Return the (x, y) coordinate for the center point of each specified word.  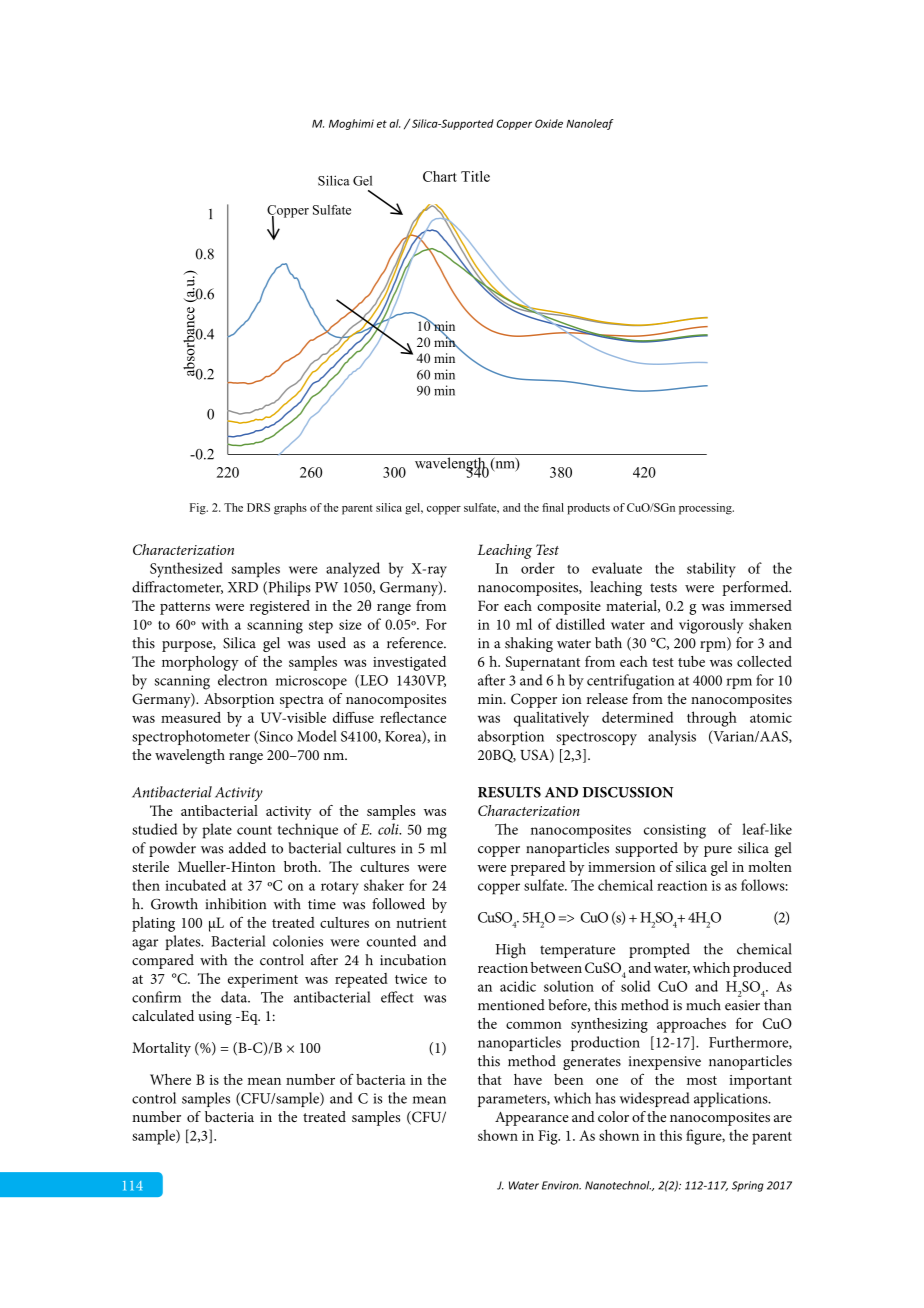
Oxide (549, 123)
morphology (200, 663)
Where (170, 1079)
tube (691, 661)
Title (475, 176)
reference (416, 643)
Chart (440, 176)
